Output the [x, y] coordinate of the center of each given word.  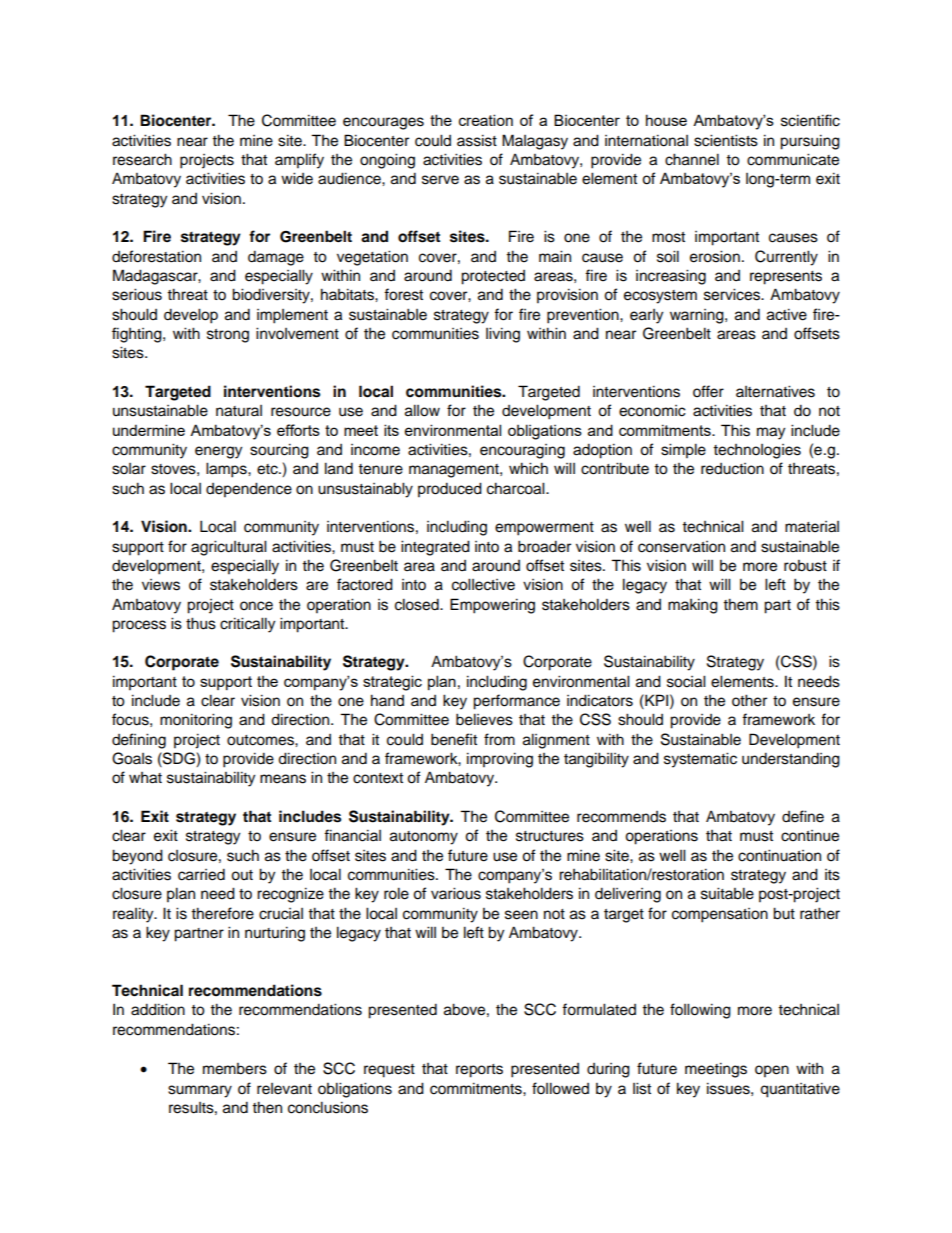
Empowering [492, 606]
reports [479, 1071]
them [740, 604]
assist [477, 140]
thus [201, 623]
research [142, 159]
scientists [726, 140]
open [772, 1071]
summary [200, 1091]
